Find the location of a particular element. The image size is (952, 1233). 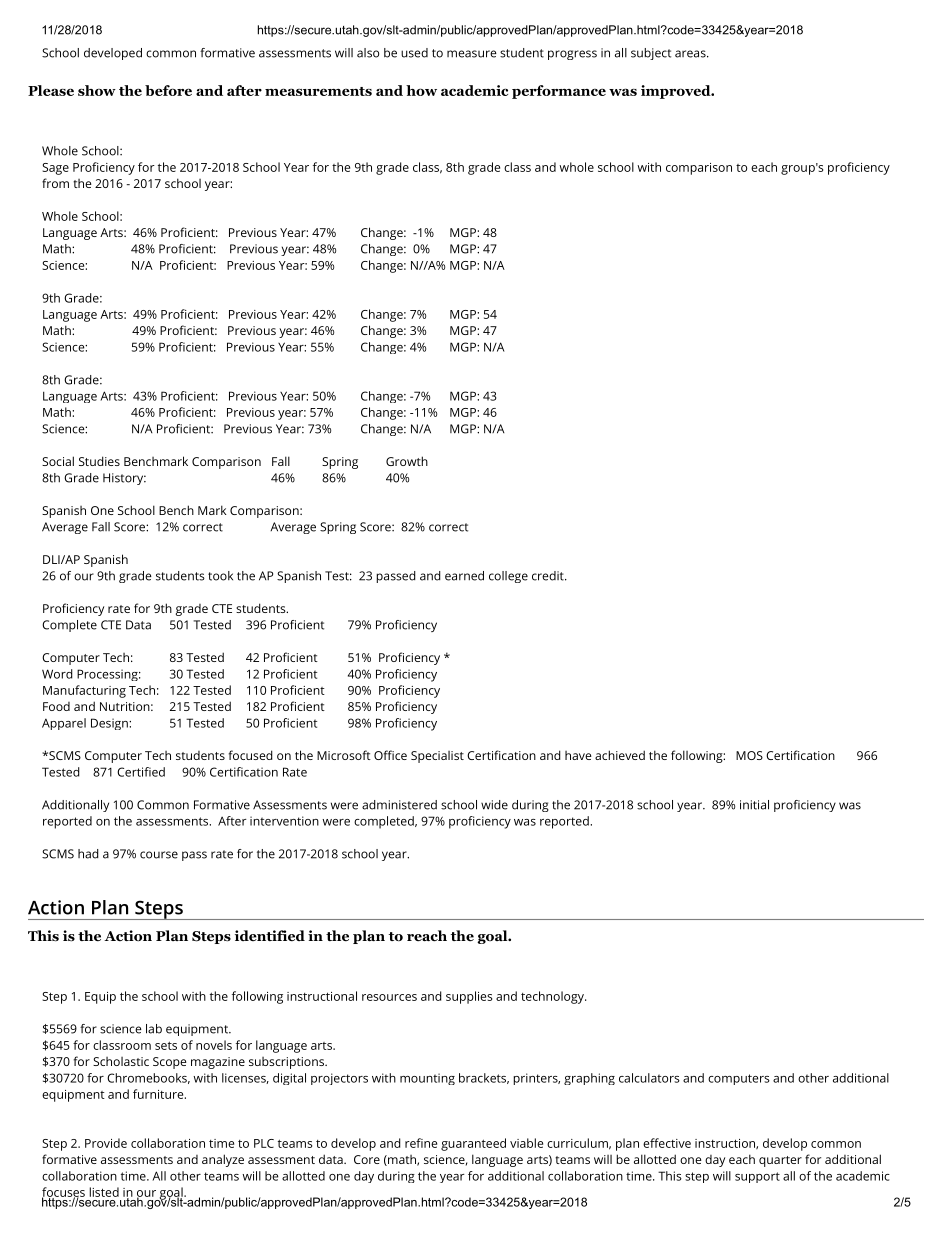

support is located at coordinates (757, 1177).
